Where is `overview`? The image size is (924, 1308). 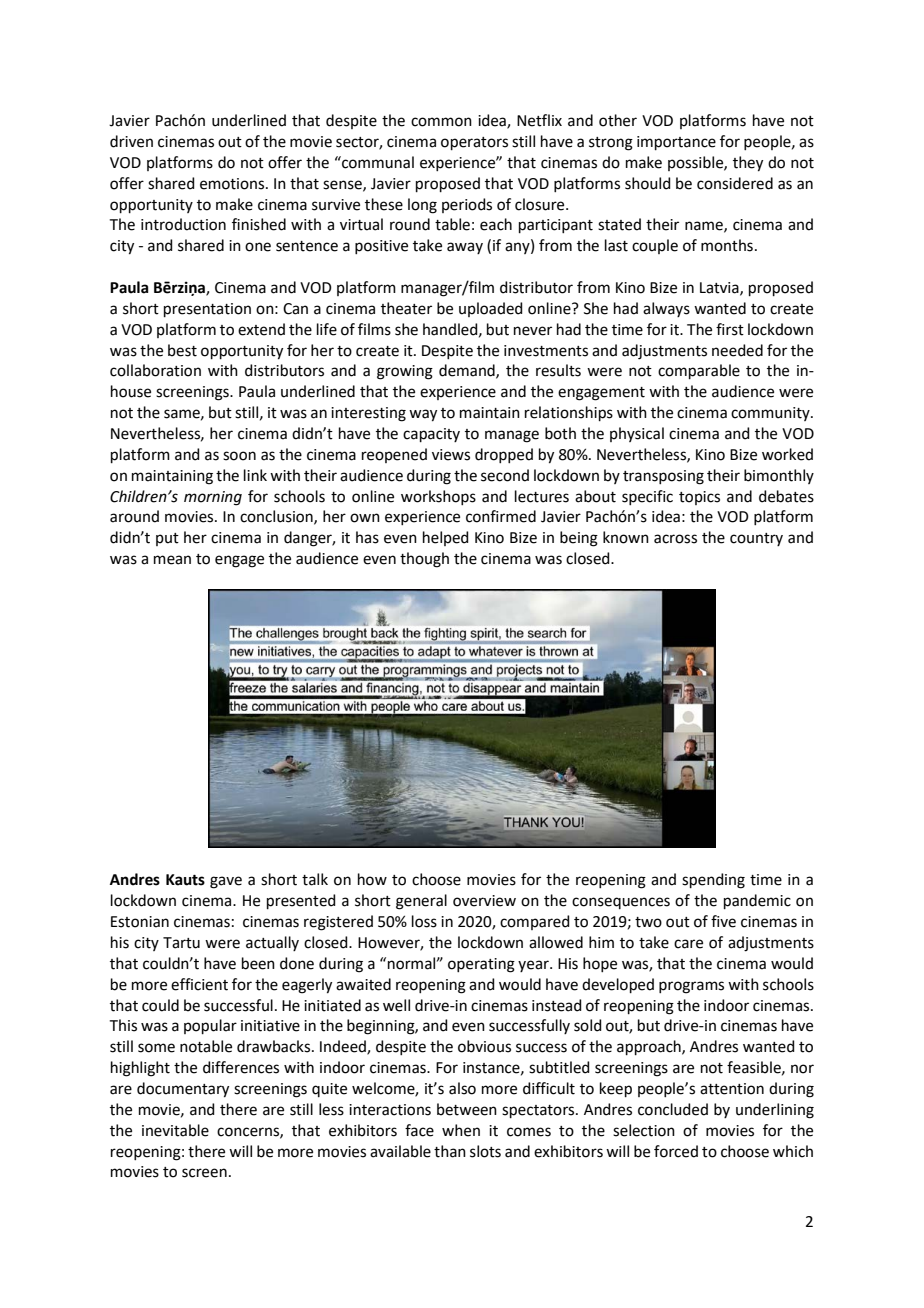 overview is located at coordinates (484, 901).
